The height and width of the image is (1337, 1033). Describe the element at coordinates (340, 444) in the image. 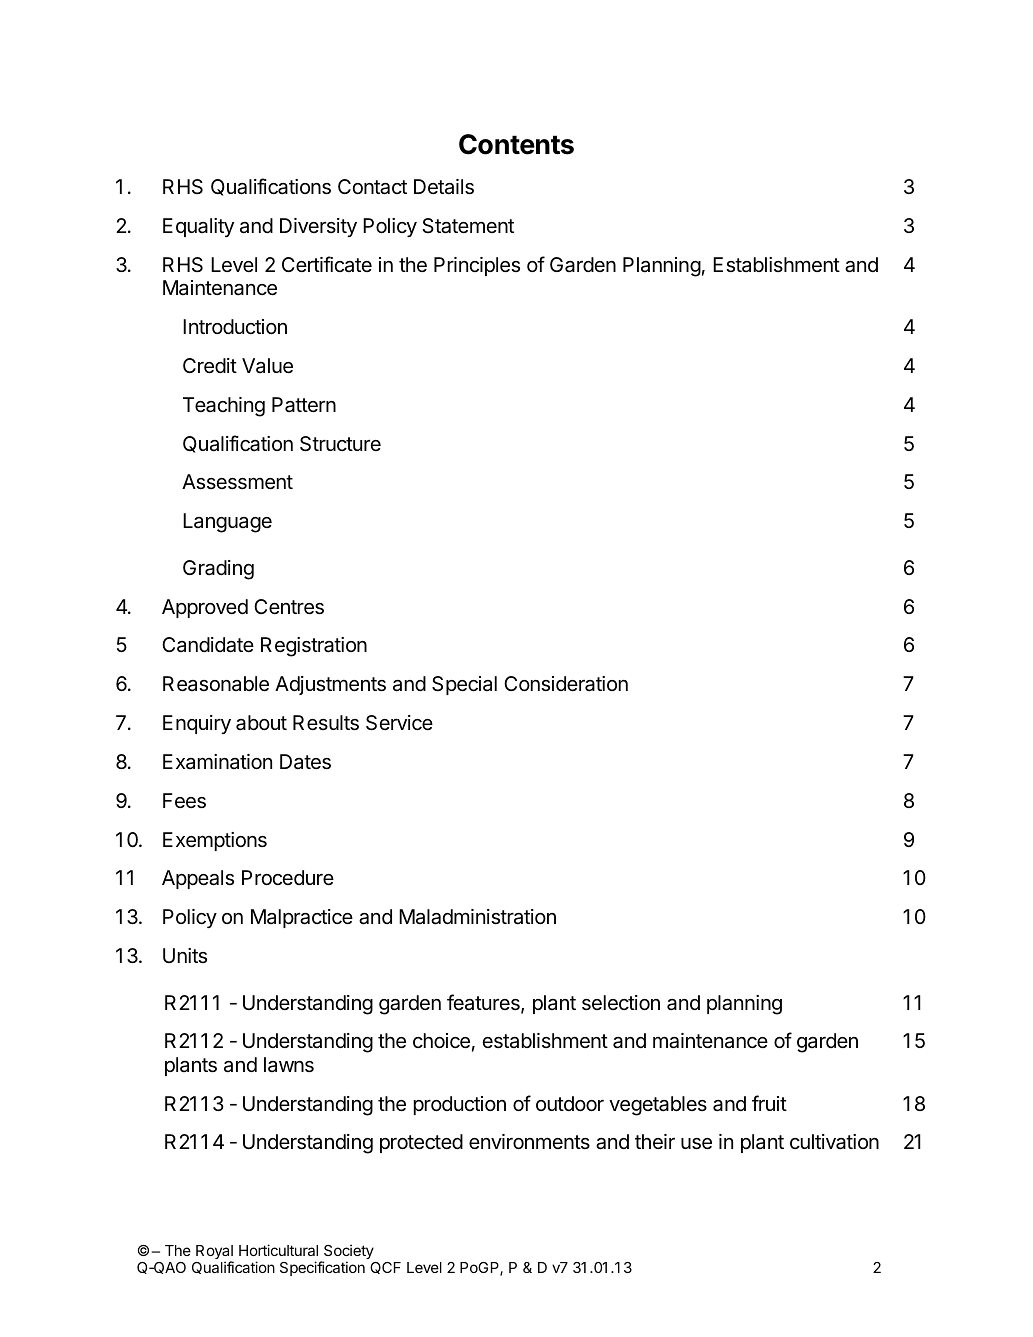

I see `Structure` at that location.
